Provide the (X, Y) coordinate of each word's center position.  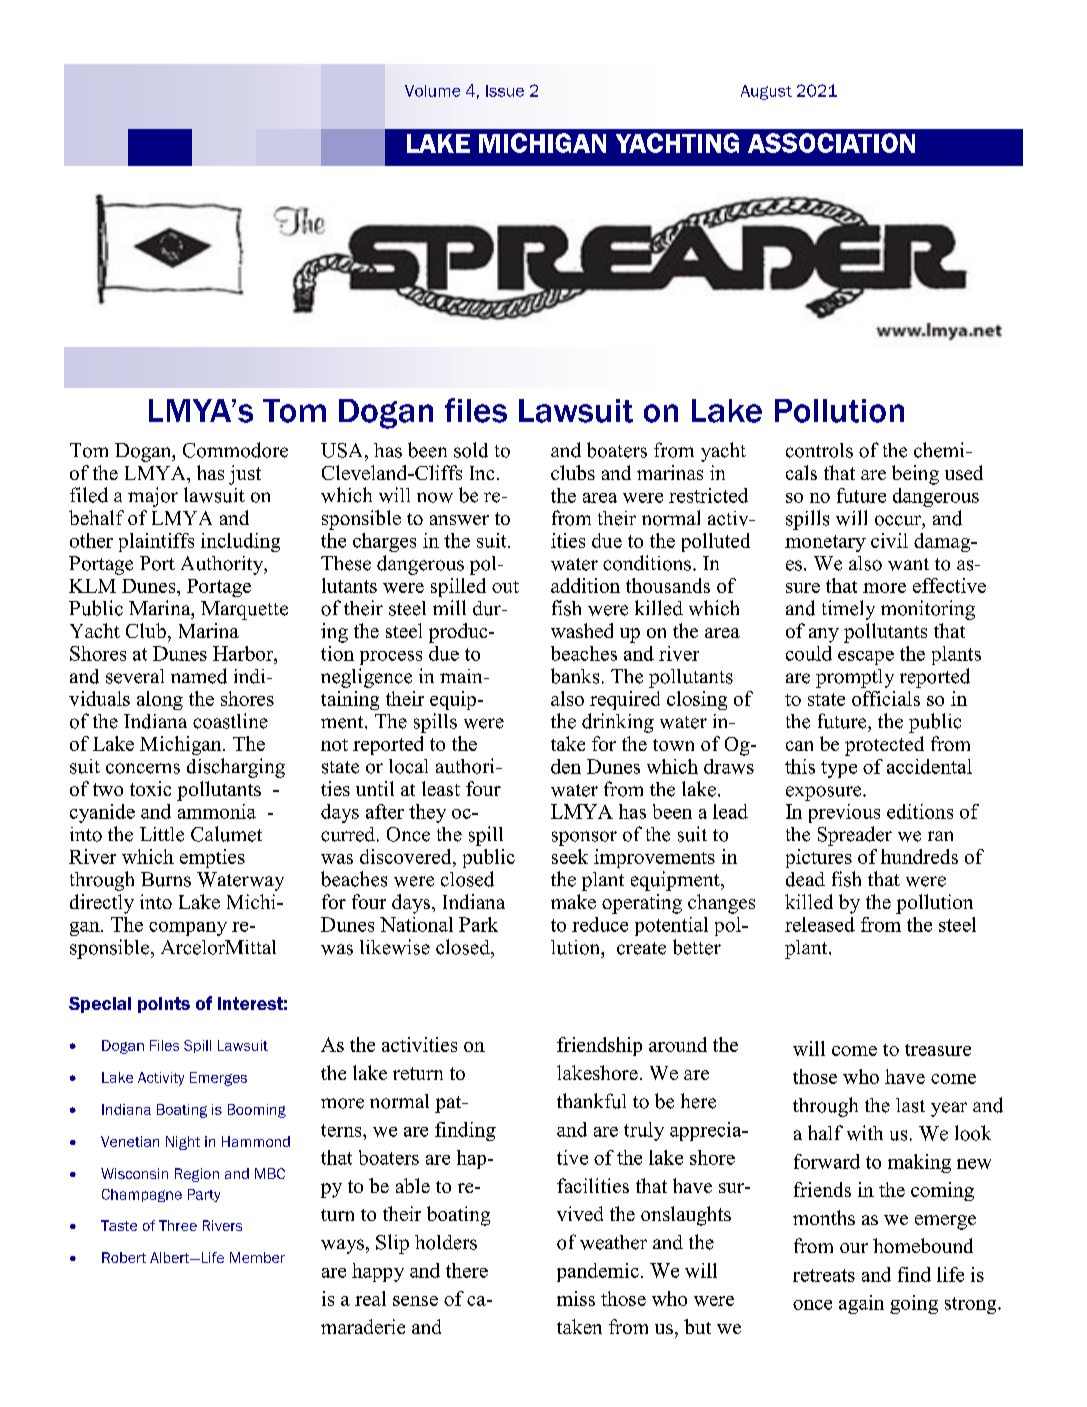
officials (886, 698)
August (766, 92)
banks (575, 676)
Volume (432, 91)
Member (257, 1257)
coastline (230, 721)
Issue (505, 91)
